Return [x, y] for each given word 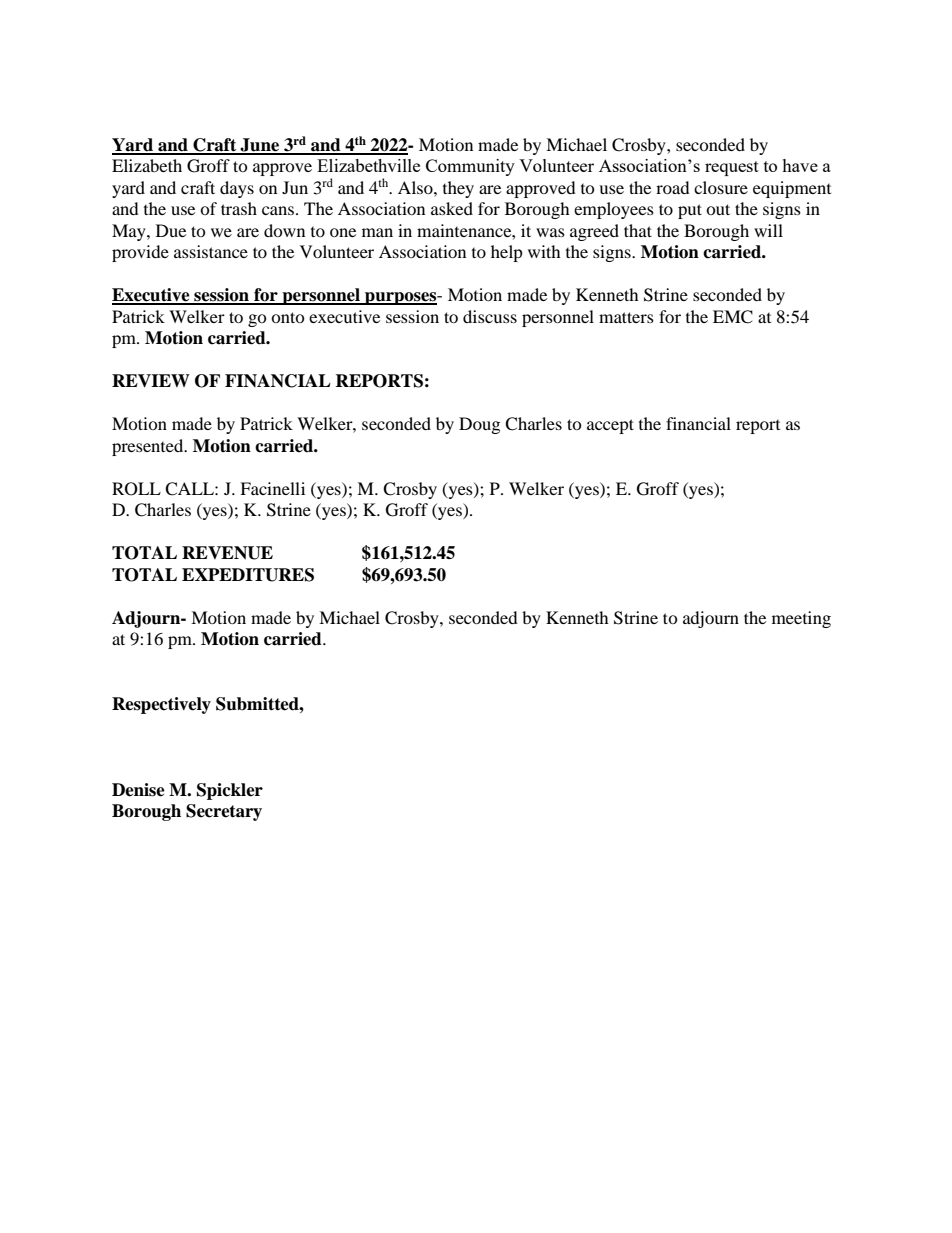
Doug [479, 425]
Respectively [161, 705]
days [237, 189]
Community [470, 167]
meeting [801, 619]
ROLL [136, 489]
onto [288, 317]
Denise [138, 790]
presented [149, 447]
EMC [733, 317]
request [732, 168]
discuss [490, 316]
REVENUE [227, 553]
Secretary [224, 812]
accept [610, 426]
